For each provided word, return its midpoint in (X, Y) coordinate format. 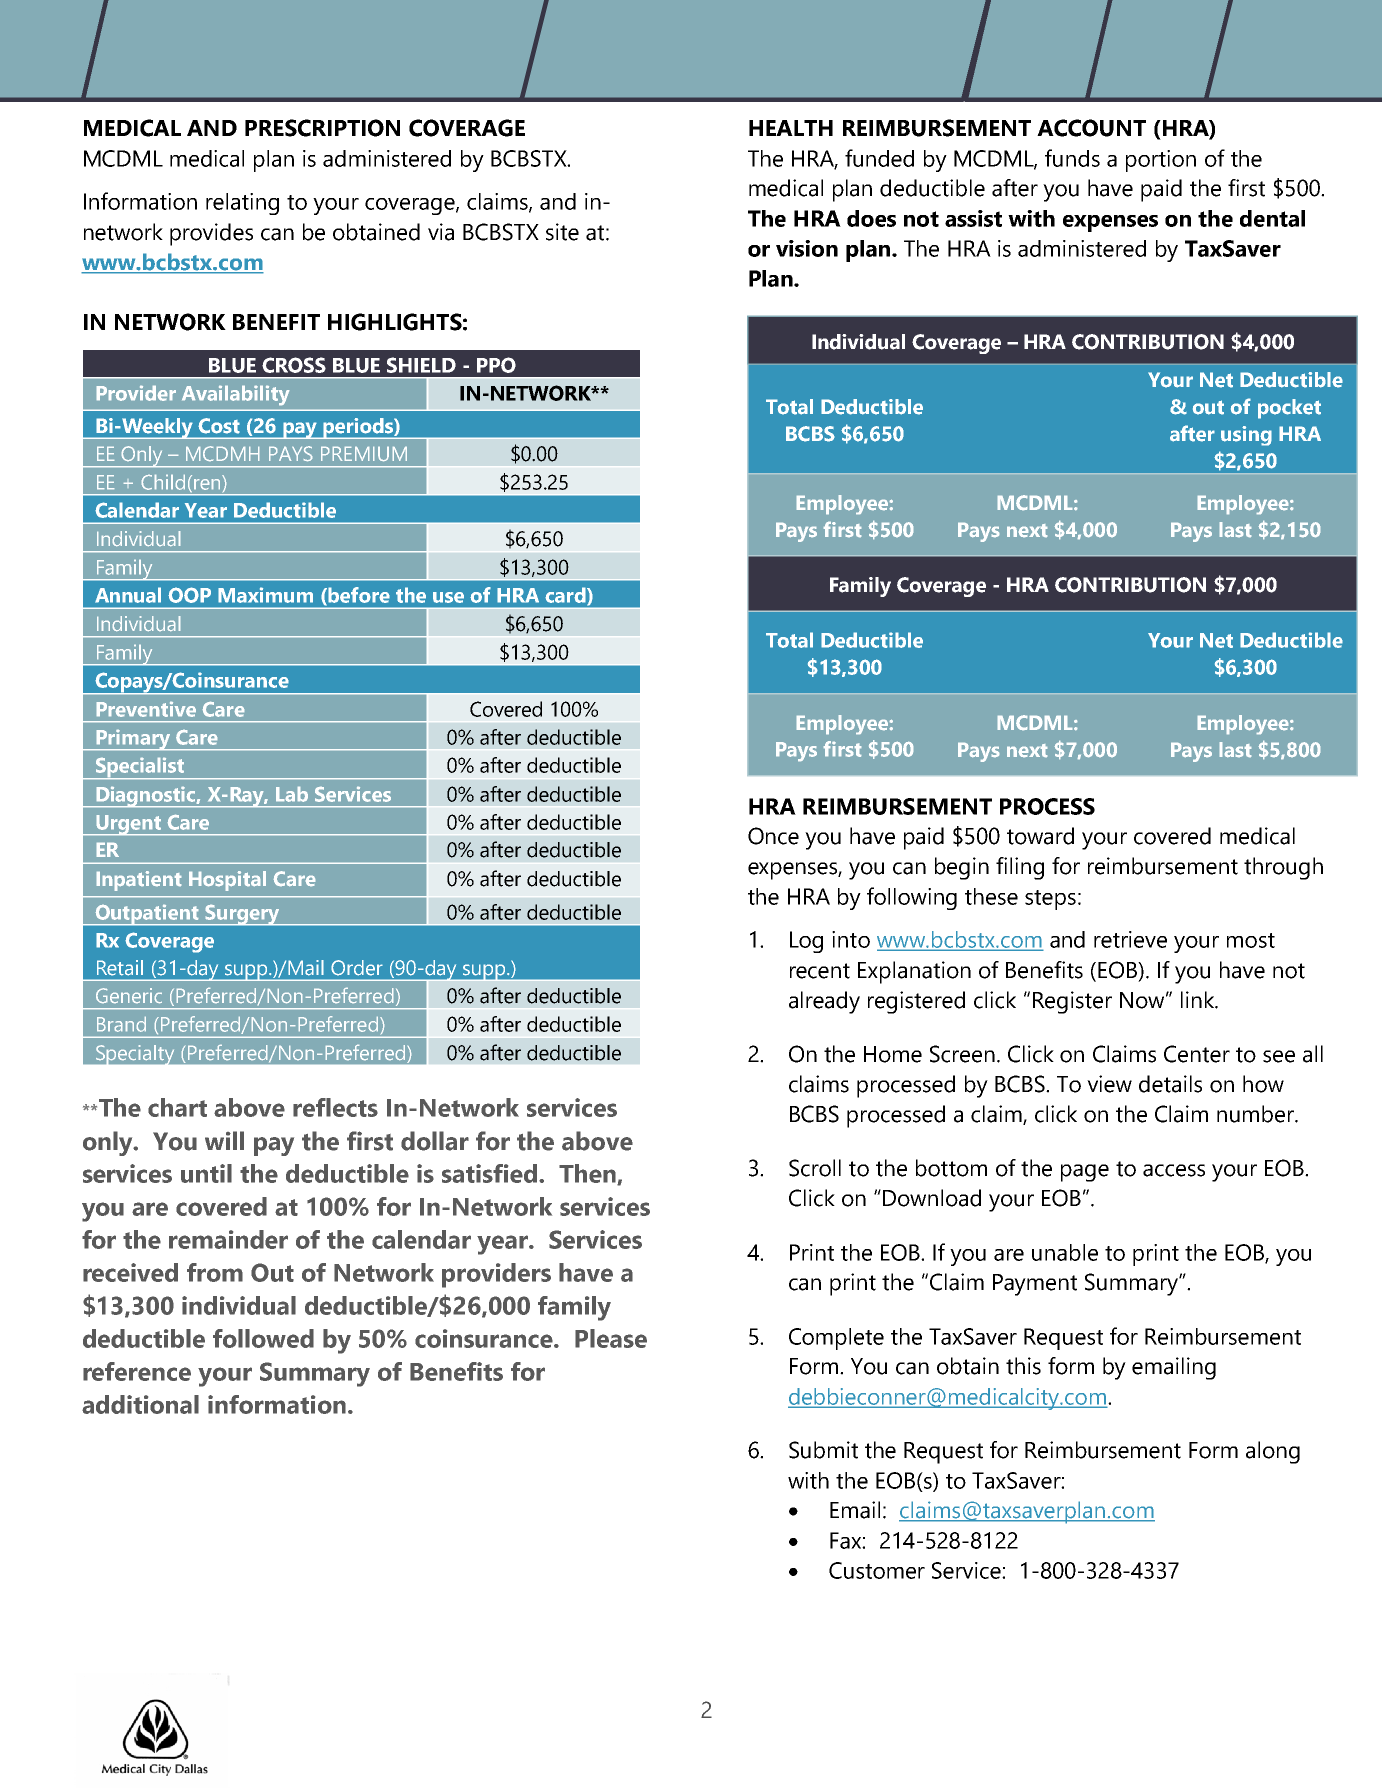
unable (1065, 1252)
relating (242, 204)
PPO (496, 365)
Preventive (146, 709)
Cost (219, 426)
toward (1040, 836)
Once (773, 836)
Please (611, 1338)
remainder (228, 1239)
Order (357, 968)
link (1199, 1000)
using (1246, 436)
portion (1161, 161)
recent (820, 971)
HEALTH (791, 128)
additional (140, 1404)
